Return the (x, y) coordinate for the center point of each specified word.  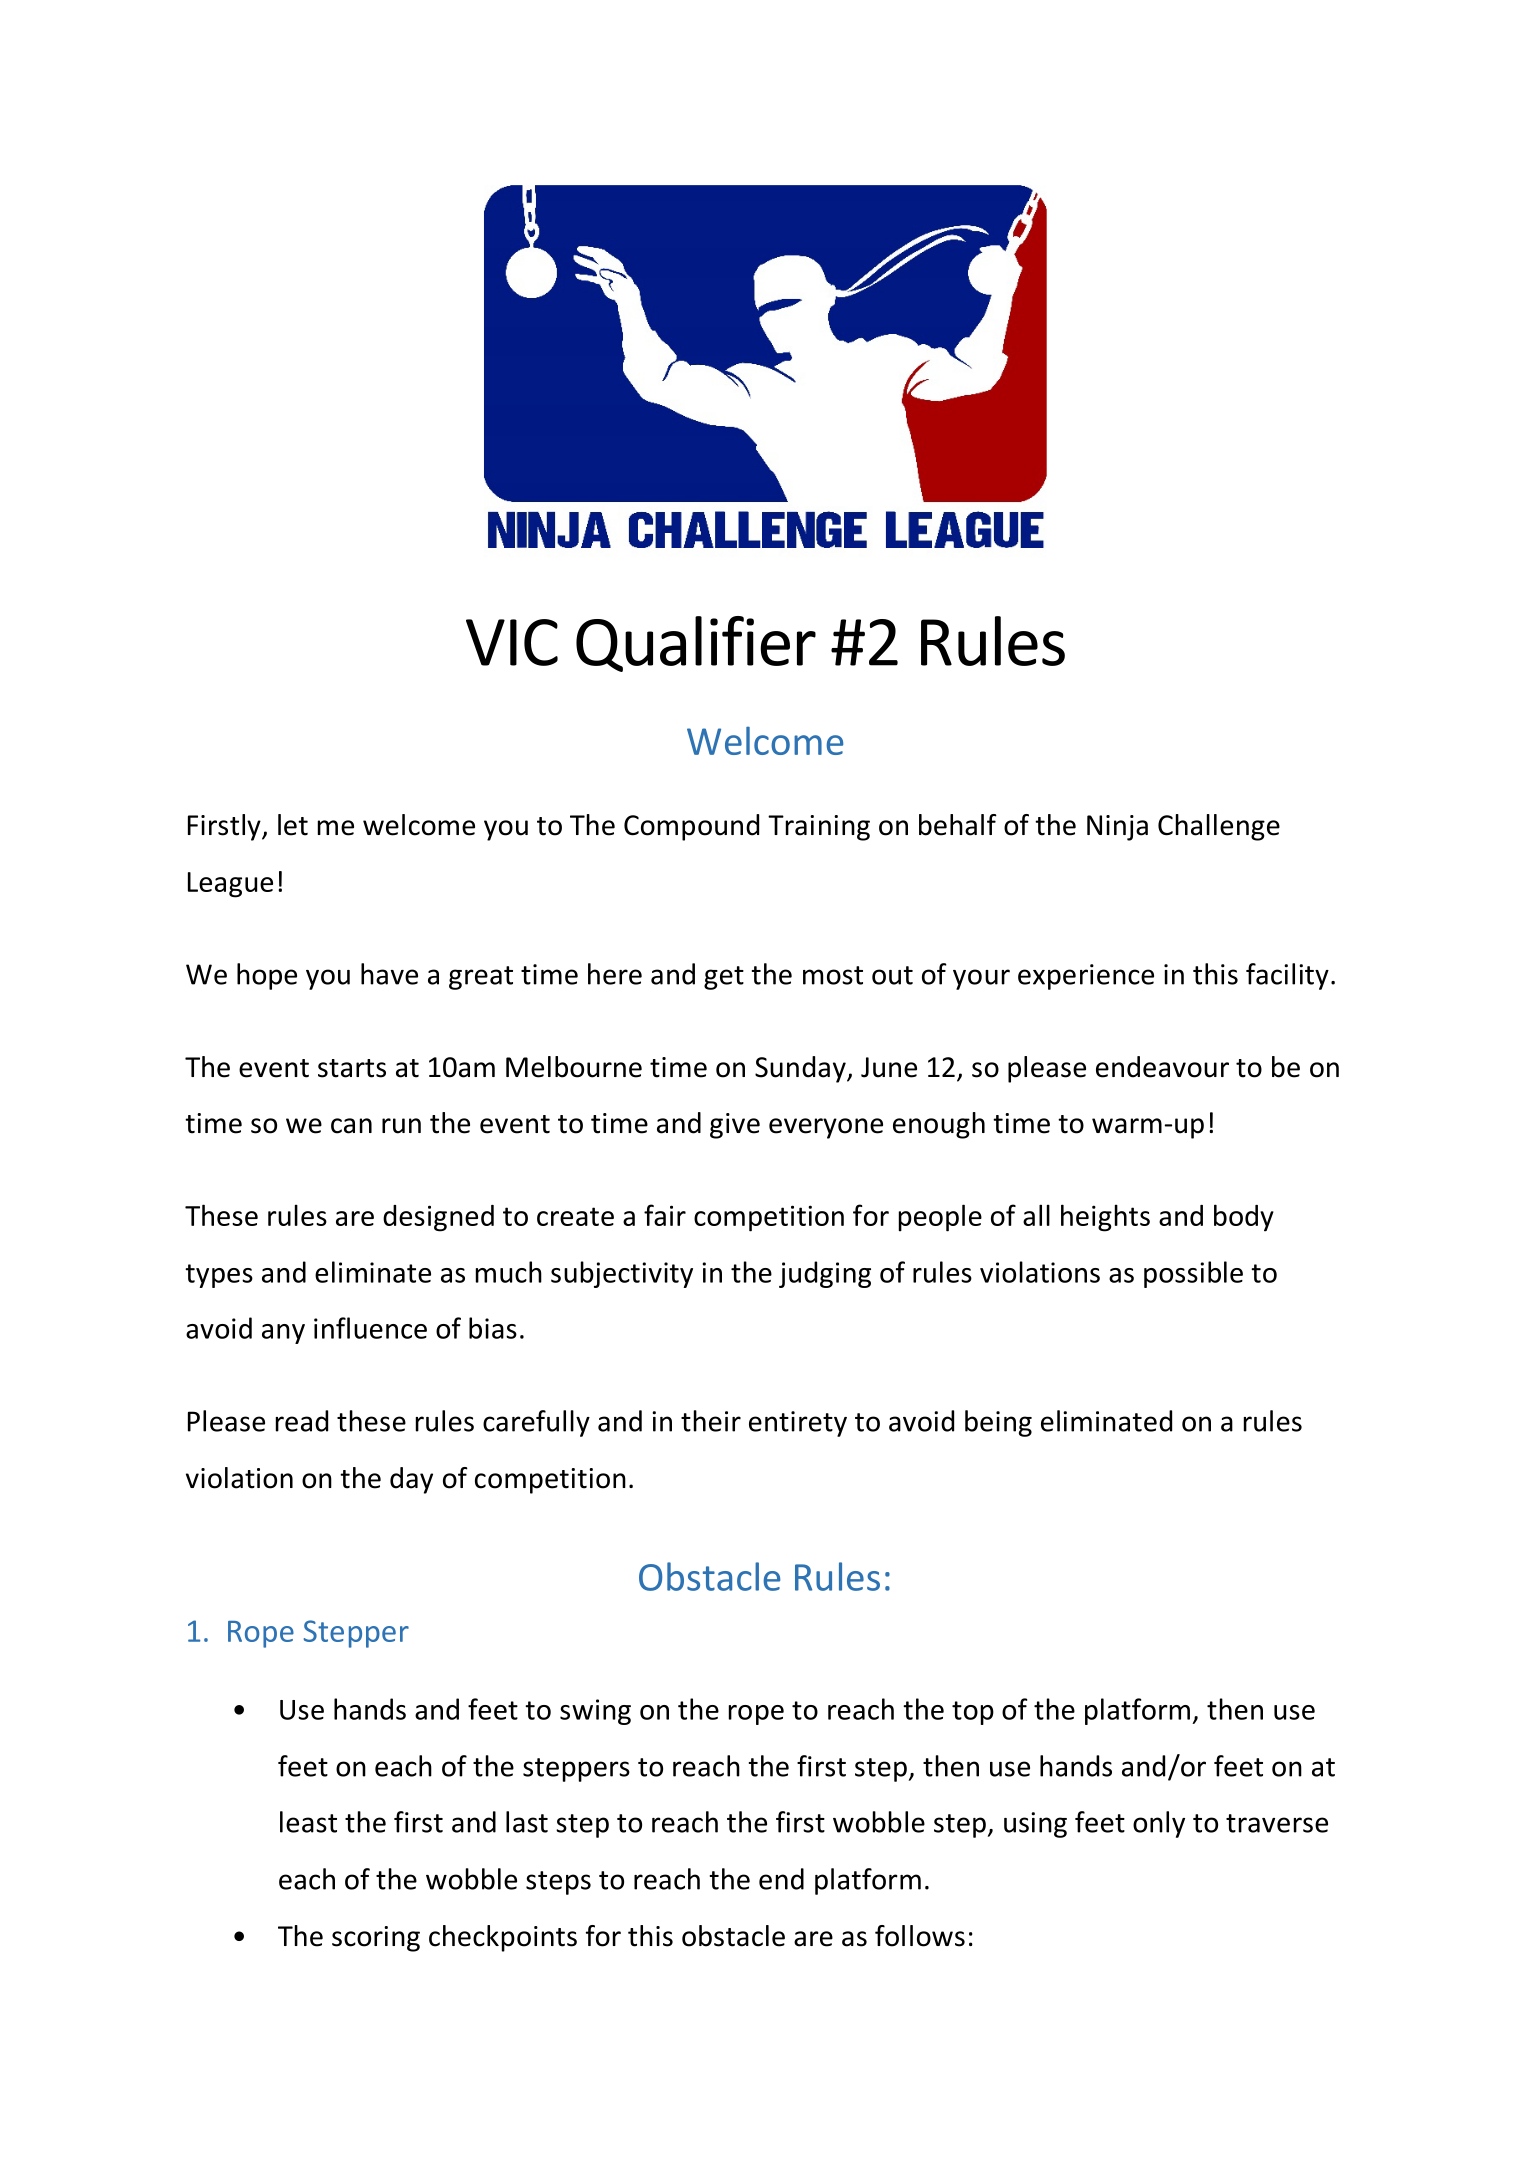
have (389, 974)
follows (920, 1936)
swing (595, 1712)
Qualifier (696, 644)
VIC (512, 642)
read (302, 1421)
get (724, 978)
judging (825, 1274)
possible (1193, 1274)
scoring (376, 1939)
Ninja (1117, 828)
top (973, 1713)
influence (370, 1328)
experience (1086, 977)
